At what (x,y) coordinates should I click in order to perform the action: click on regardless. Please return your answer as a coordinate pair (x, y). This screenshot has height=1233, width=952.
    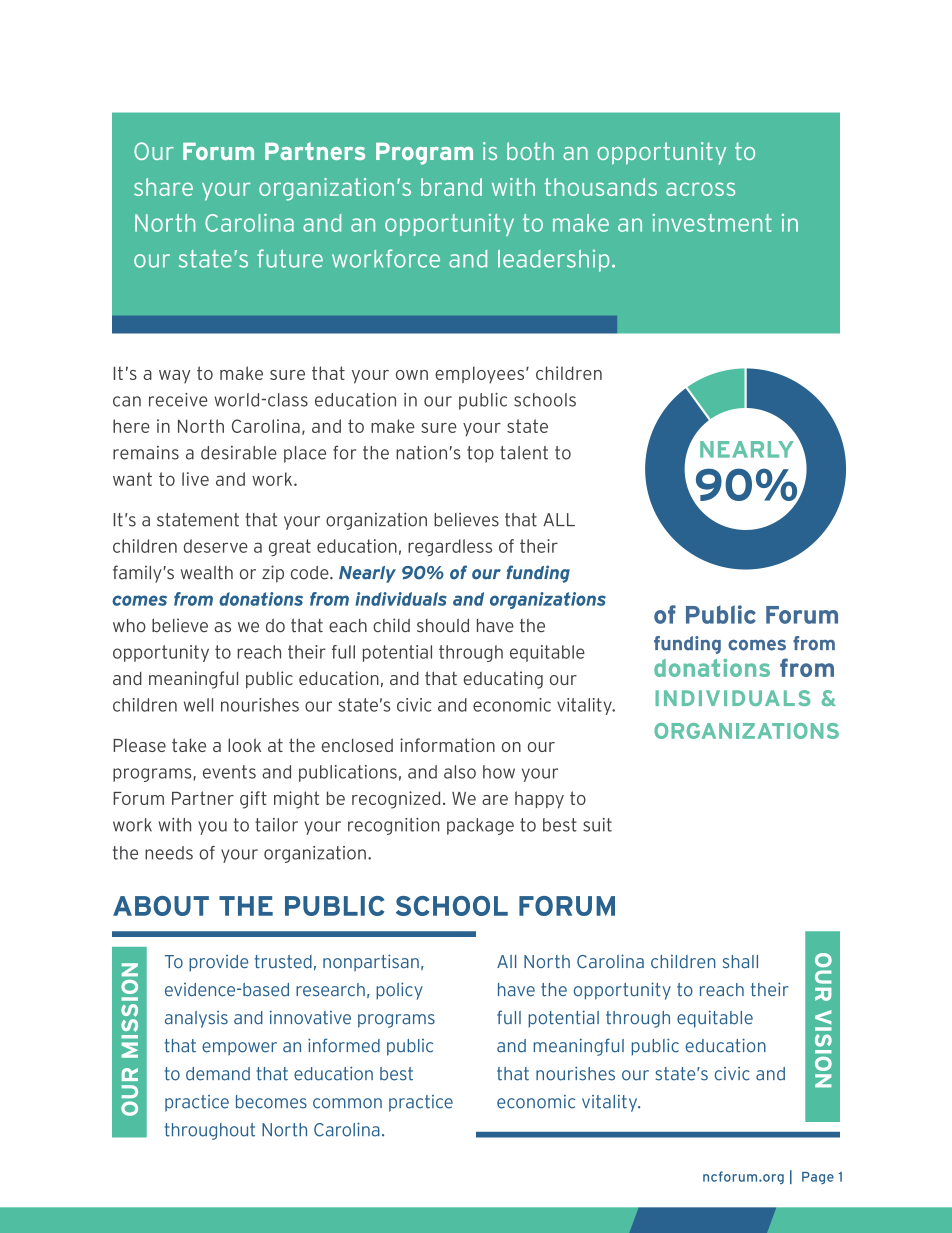
    Looking at the image, I should click on (450, 547).
